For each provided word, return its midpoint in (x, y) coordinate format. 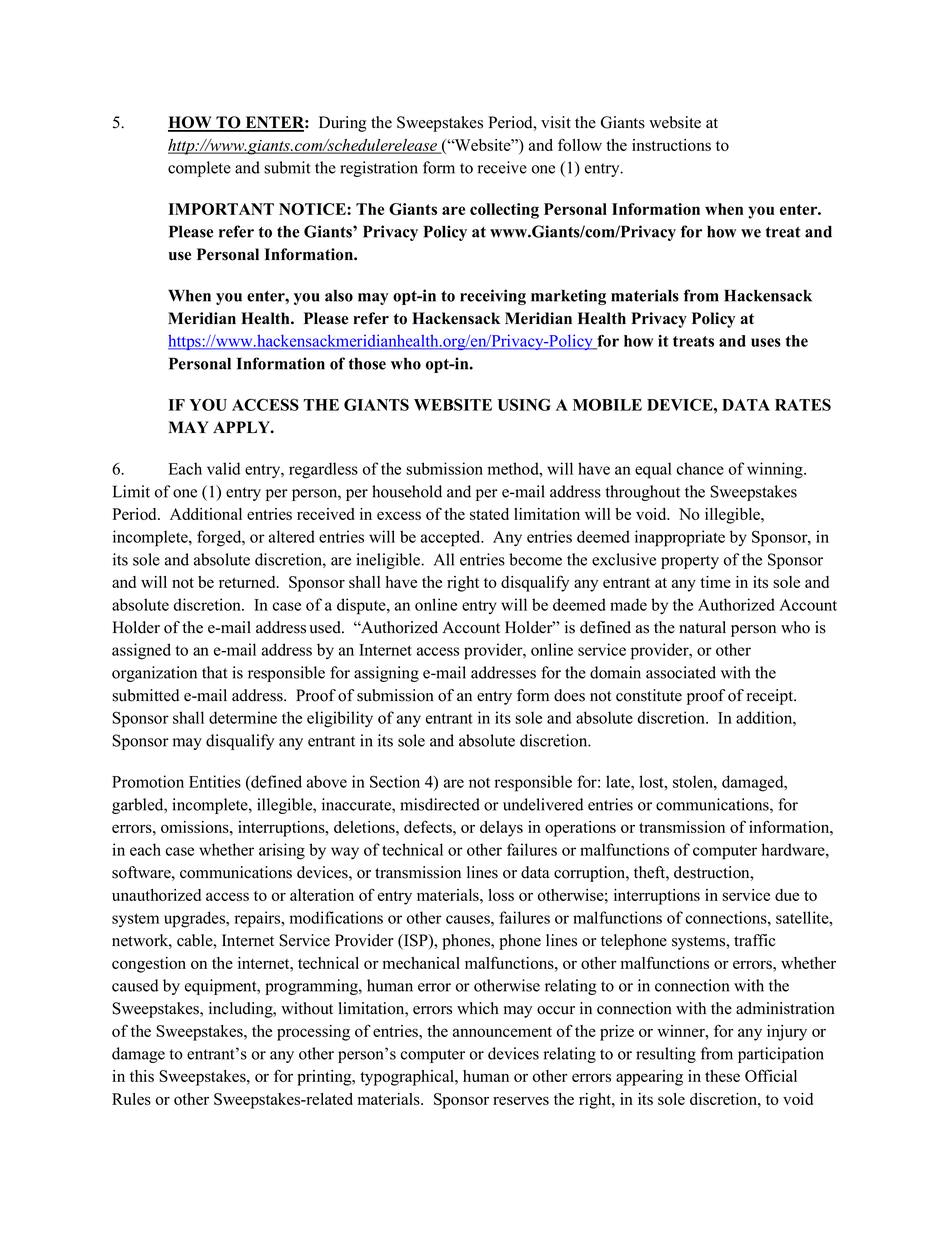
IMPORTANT (221, 209)
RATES (803, 404)
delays (501, 829)
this (142, 1076)
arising (282, 851)
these (722, 1076)
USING (524, 404)
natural (702, 627)
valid (223, 468)
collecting (504, 211)
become (535, 559)
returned (248, 582)
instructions (671, 145)
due (787, 895)
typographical (408, 1078)
